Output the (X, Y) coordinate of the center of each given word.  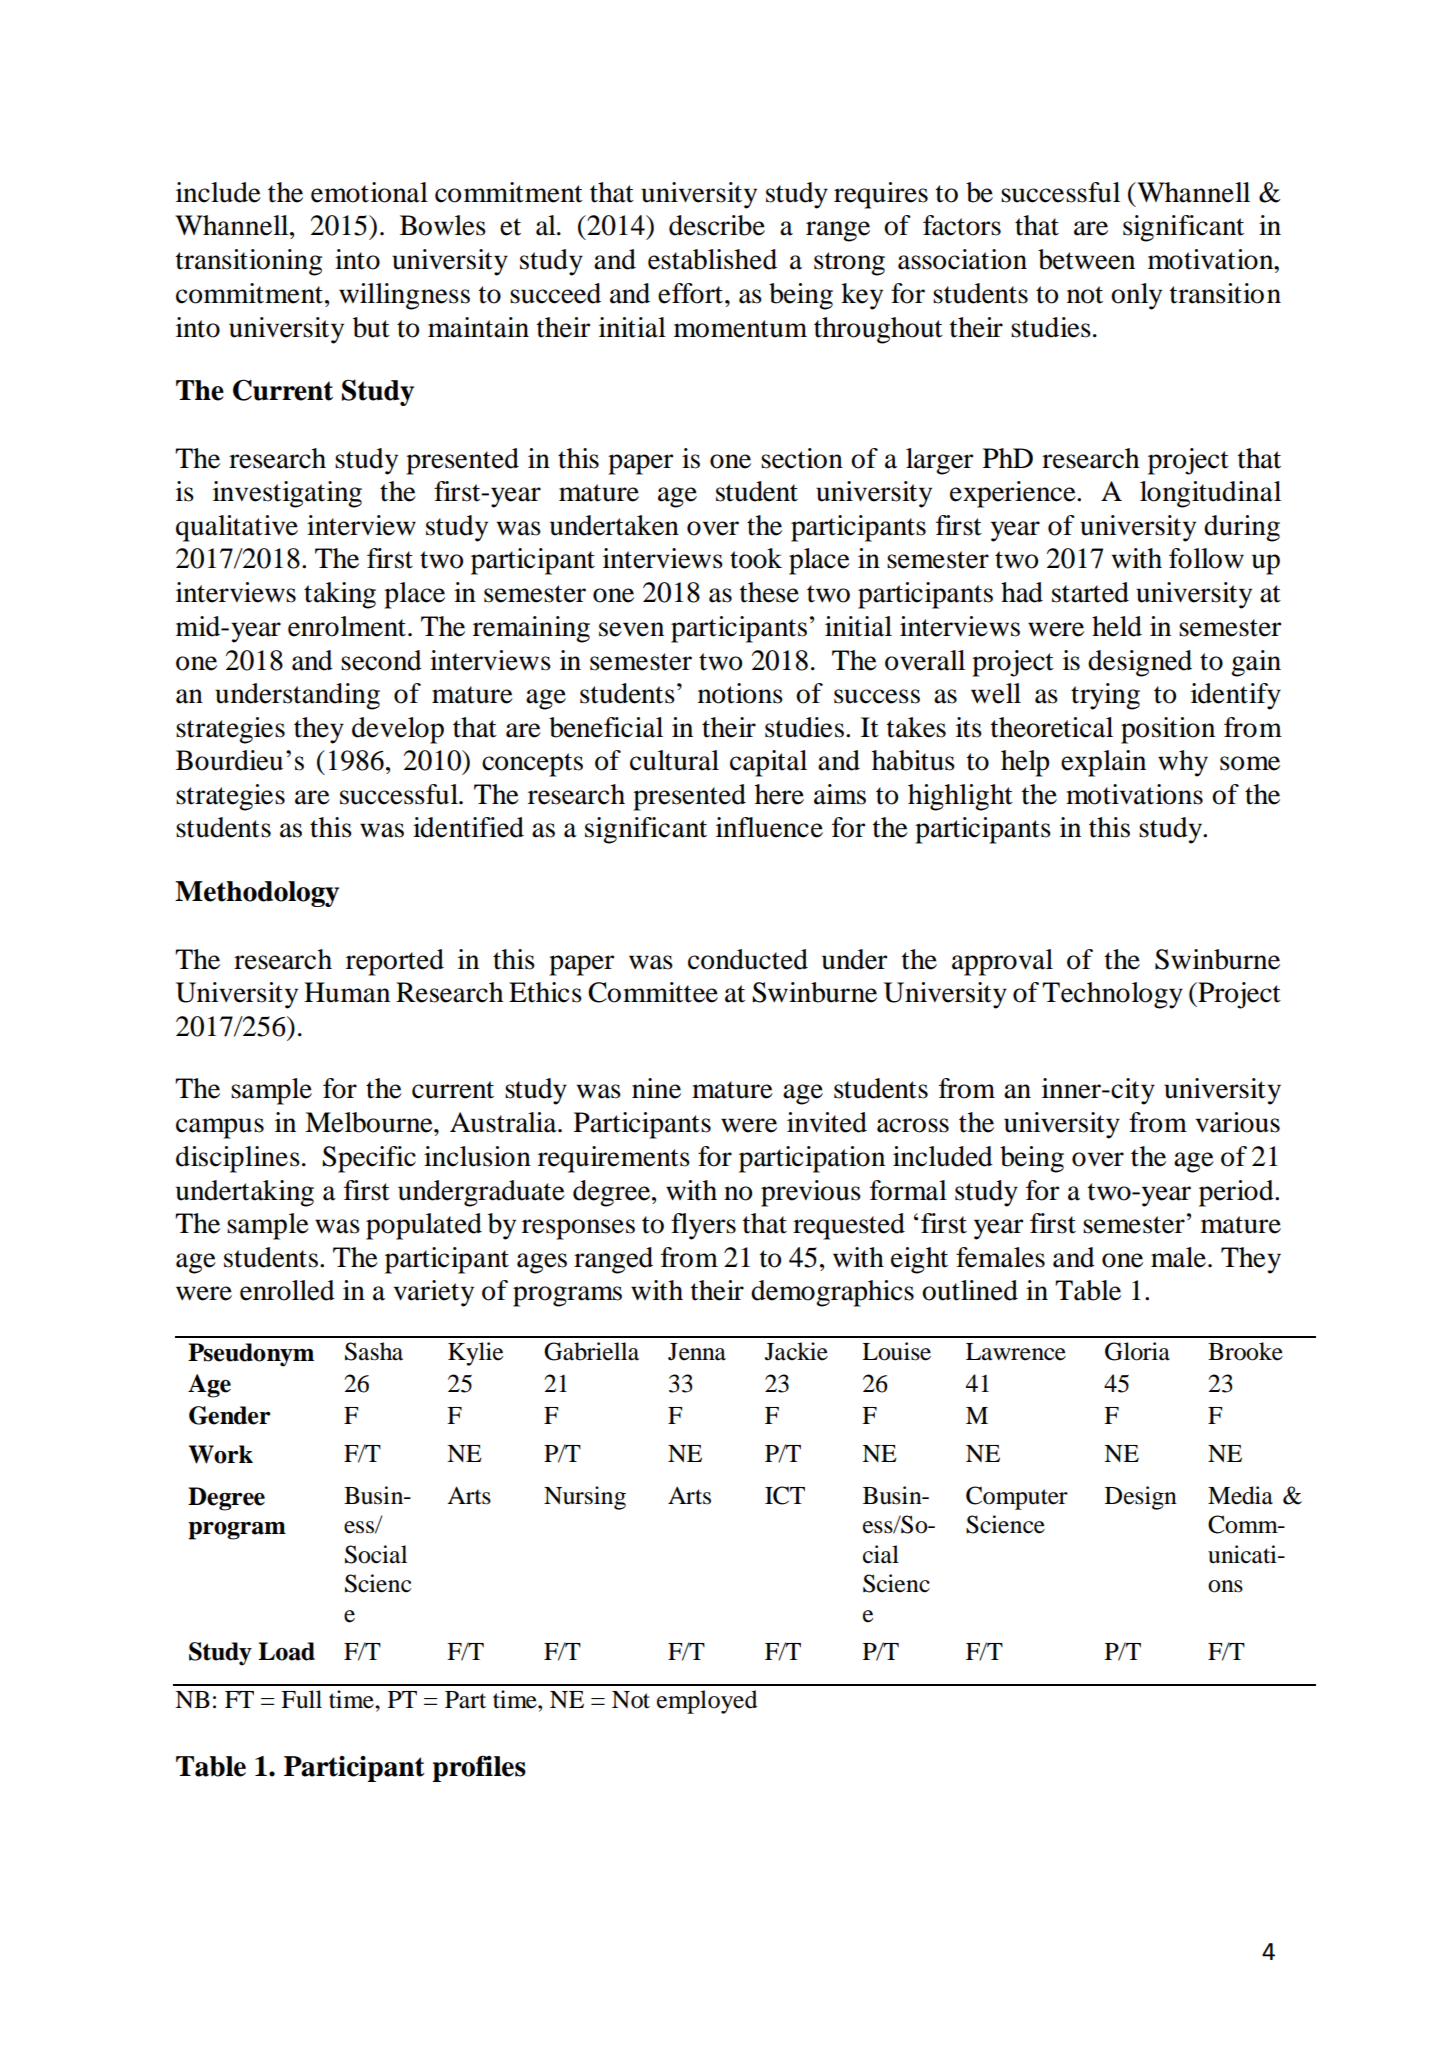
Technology (1112, 995)
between (1086, 259)
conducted (748, 959)
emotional (369, 192)
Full (301, 1699)
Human (347, 992)
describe (717, 225)
